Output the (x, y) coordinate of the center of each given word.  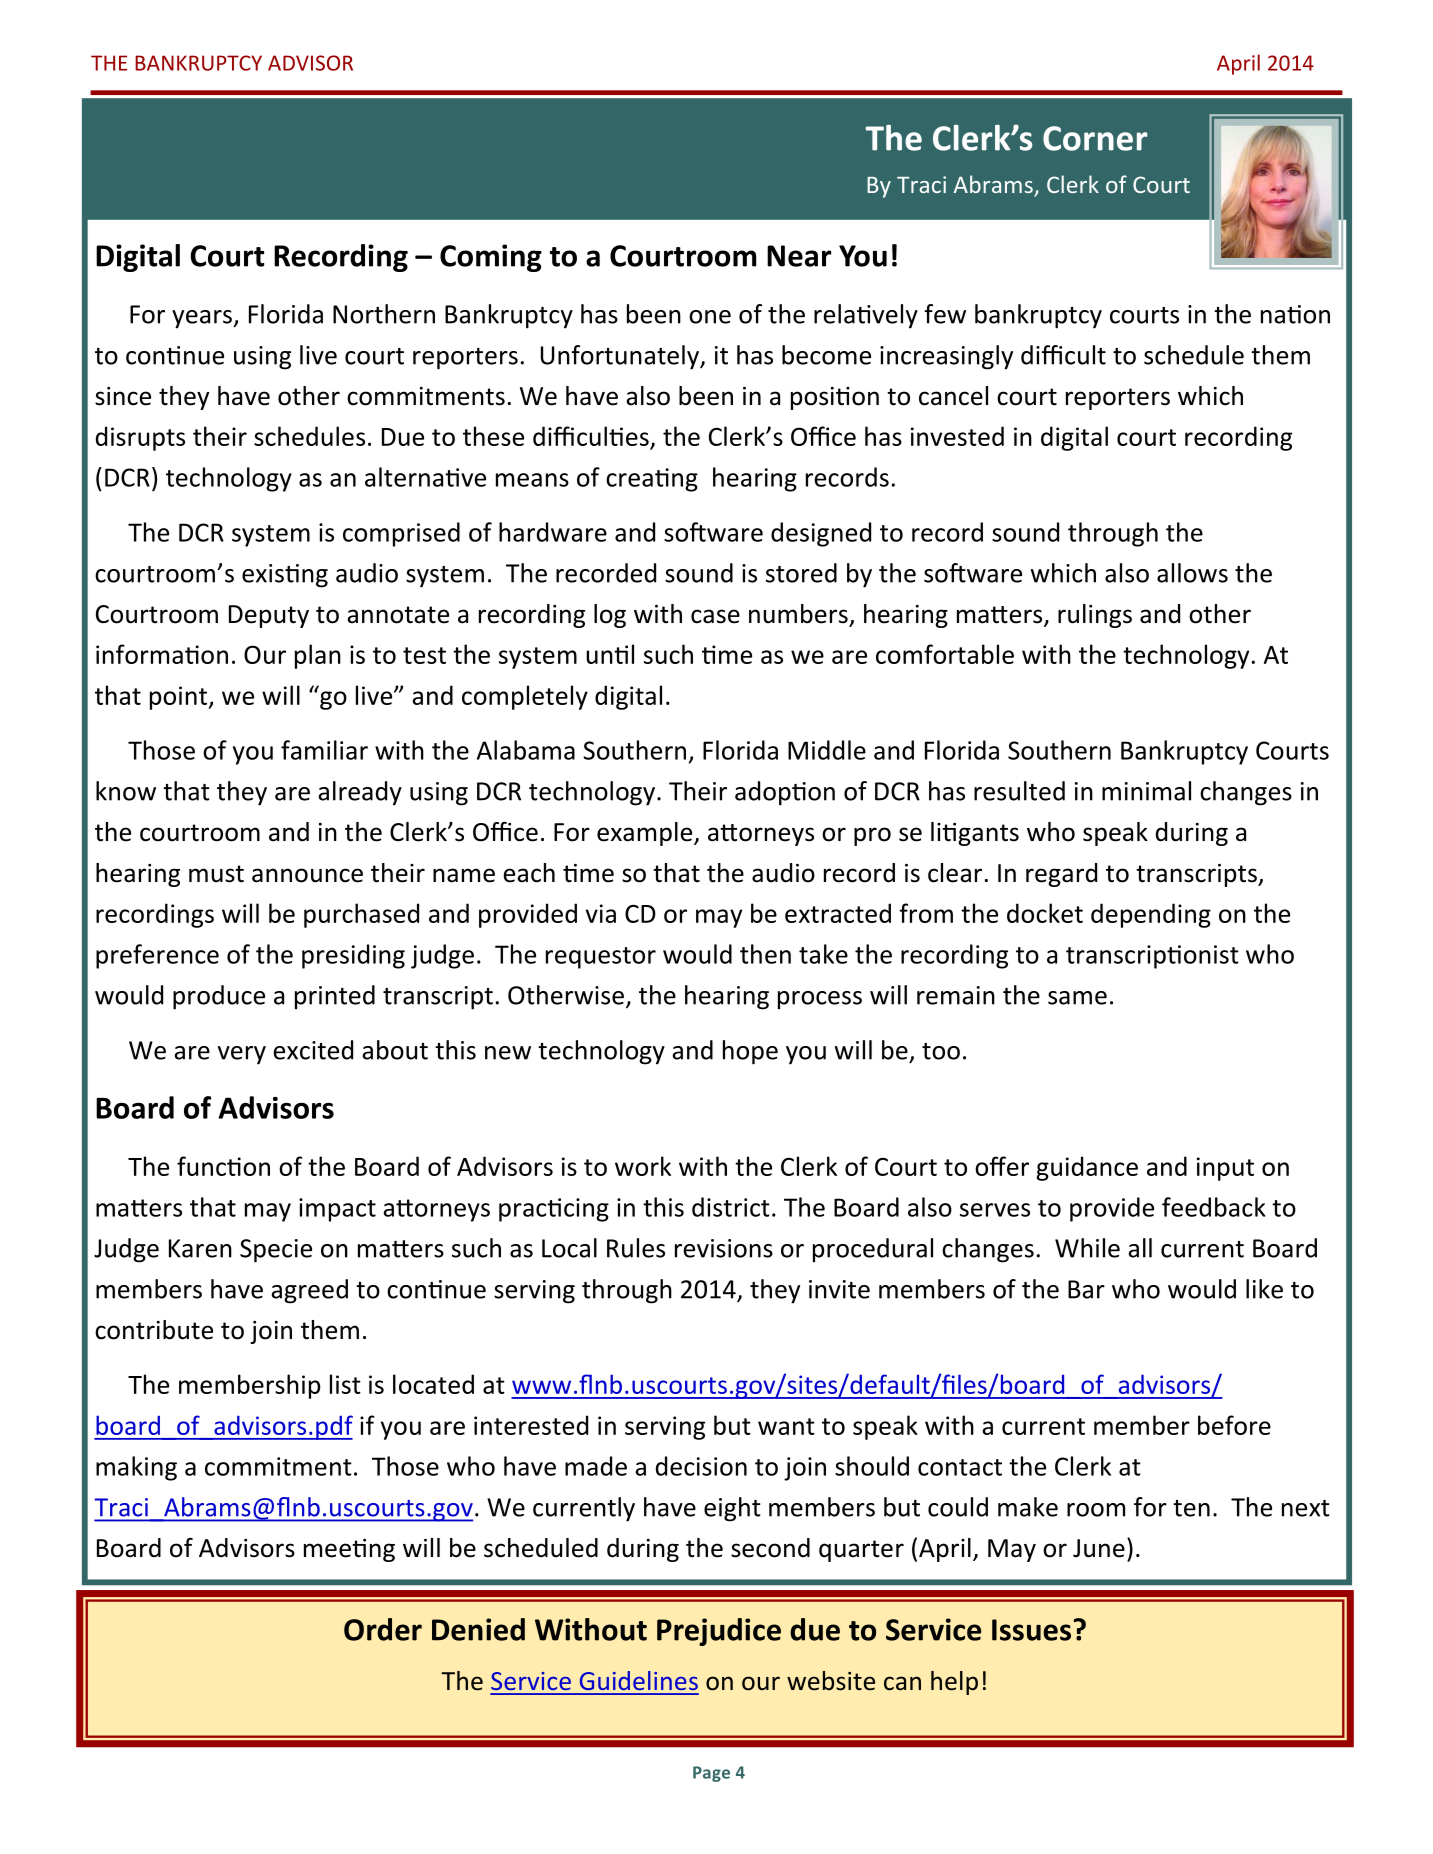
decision (701, 1466)
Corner (1095, 138)
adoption (785, 793)
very (242, 1055)
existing (285, 576)
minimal (1146, 791)
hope (750, 1052)
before (1234, 1425)
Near (799, 256)
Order (383, 1629)
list (345, 1384)
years (203, 319)
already (360, 793)
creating (652, 480)
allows (1192, 573)
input (1225, 1169)
